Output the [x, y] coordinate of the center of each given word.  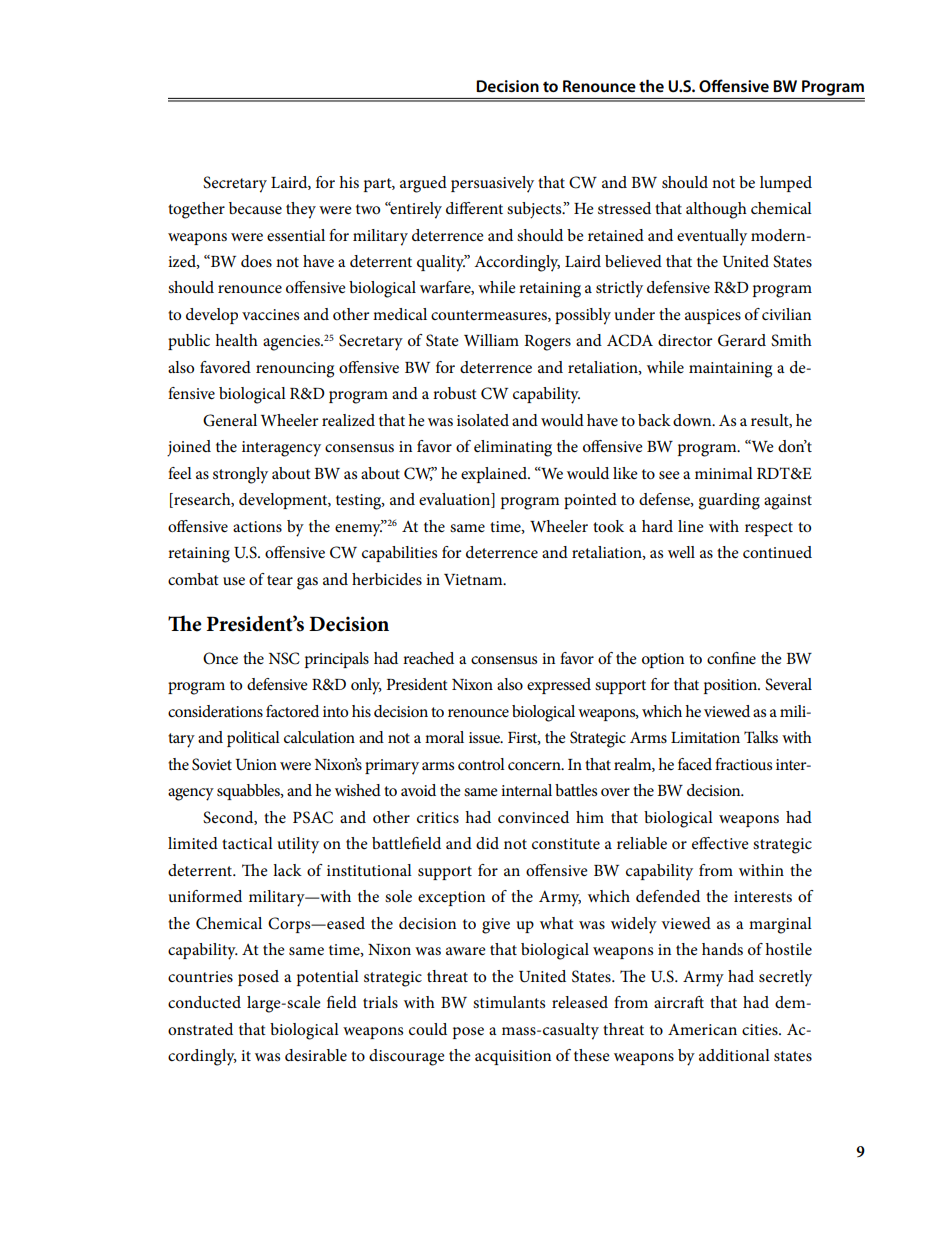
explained [495, 475]
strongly [240, 475]
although [716, 210]
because [255, 208]
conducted [204, 1002]
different [474, 208]
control [481, 764]
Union [256, 765]
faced [695, 764]
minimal [724, 473]
